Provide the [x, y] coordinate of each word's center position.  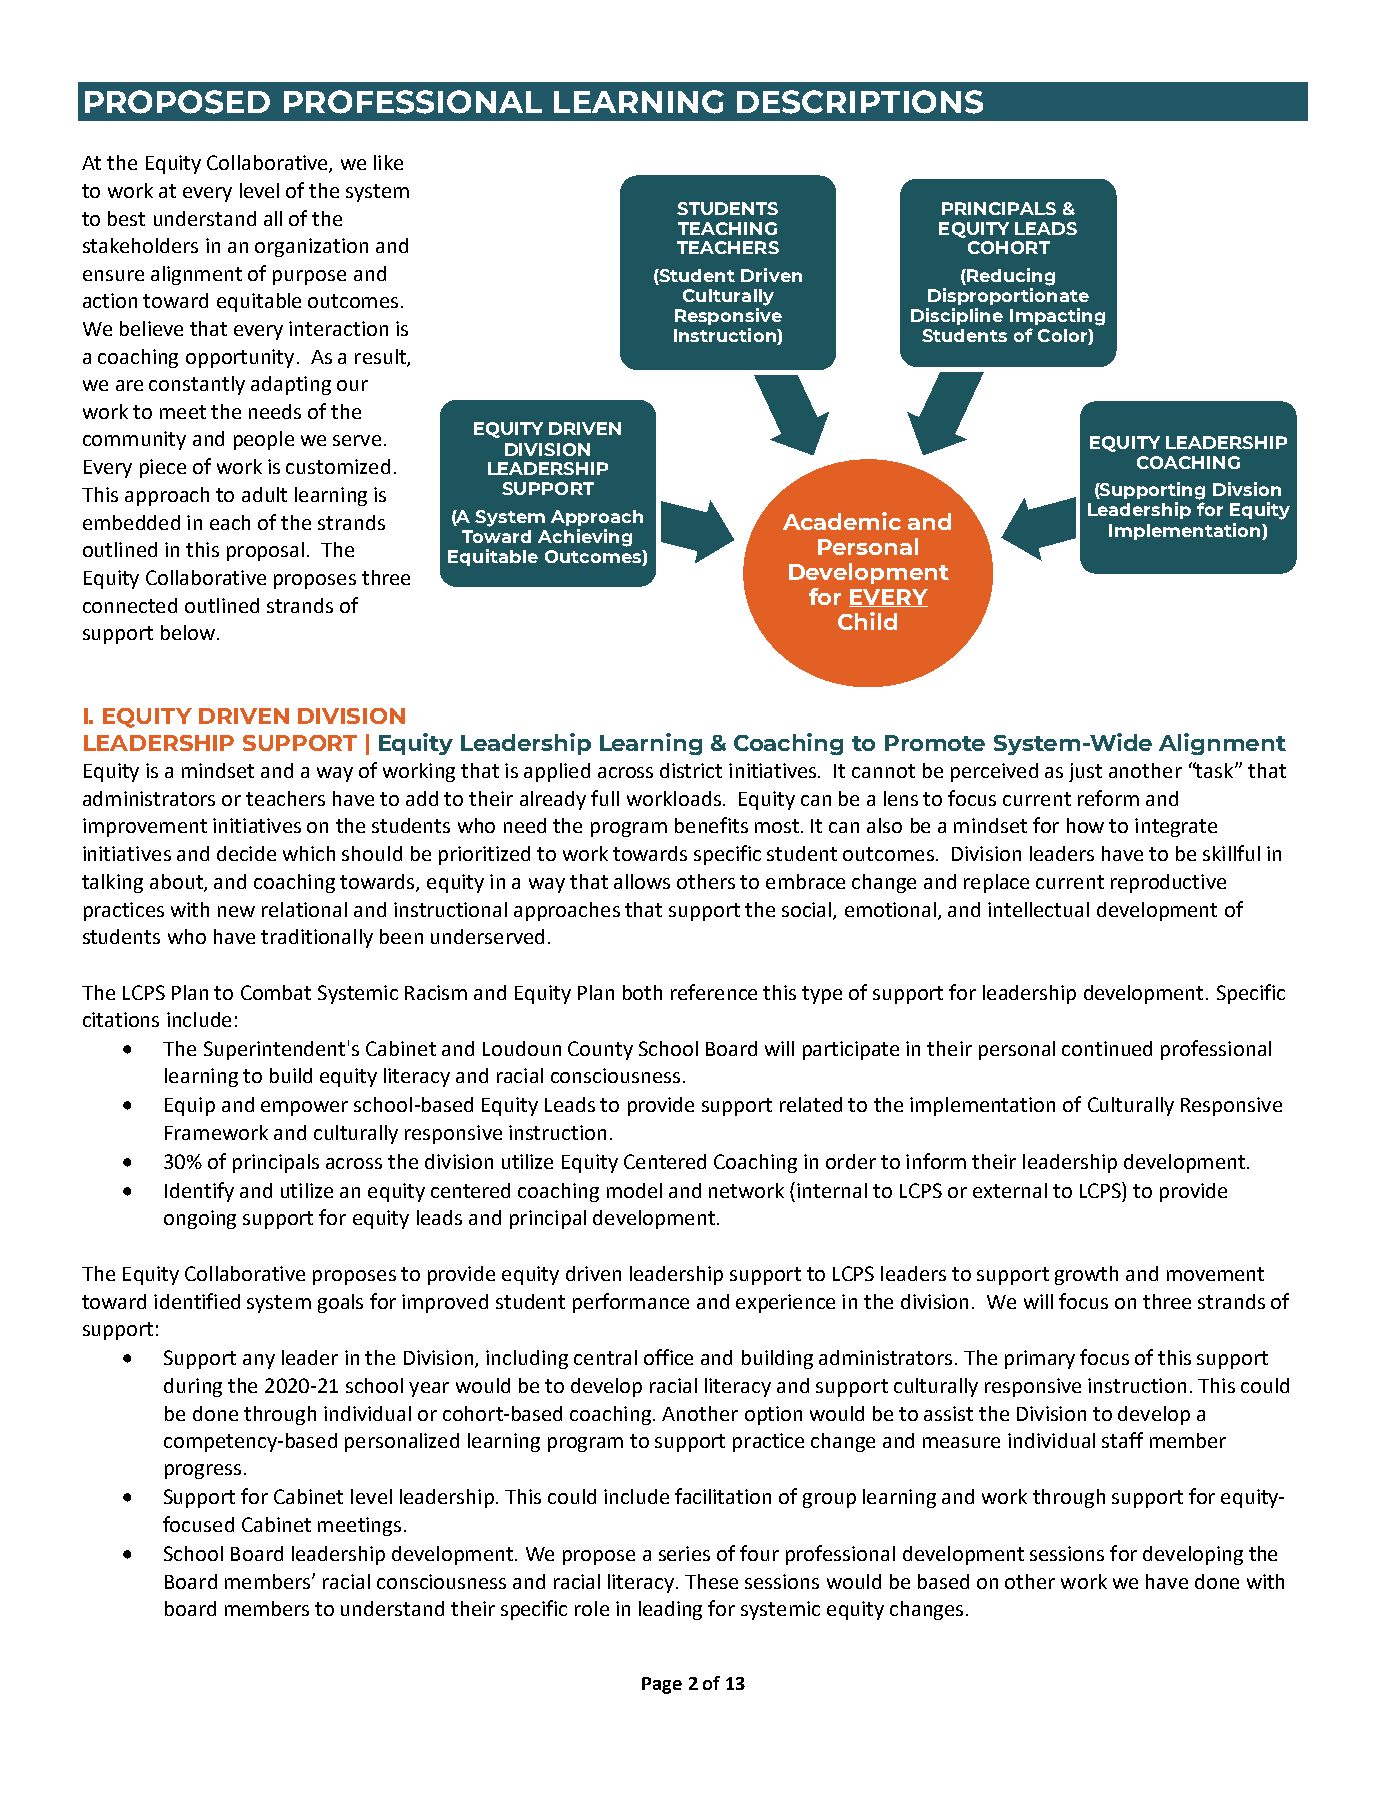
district [691, 770]
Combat [276, 992]
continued [1107, 1048]
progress [203, 1471]
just [1085, 772]
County [600, 1050]
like [388, 162]
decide [246, 853]
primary [1040, 1359]
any [259, 1361]
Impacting [1057, 317]
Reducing [1010, 277]
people [264, 440]
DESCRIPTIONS [860, 102]
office [668, 1357]
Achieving [585, 538]
